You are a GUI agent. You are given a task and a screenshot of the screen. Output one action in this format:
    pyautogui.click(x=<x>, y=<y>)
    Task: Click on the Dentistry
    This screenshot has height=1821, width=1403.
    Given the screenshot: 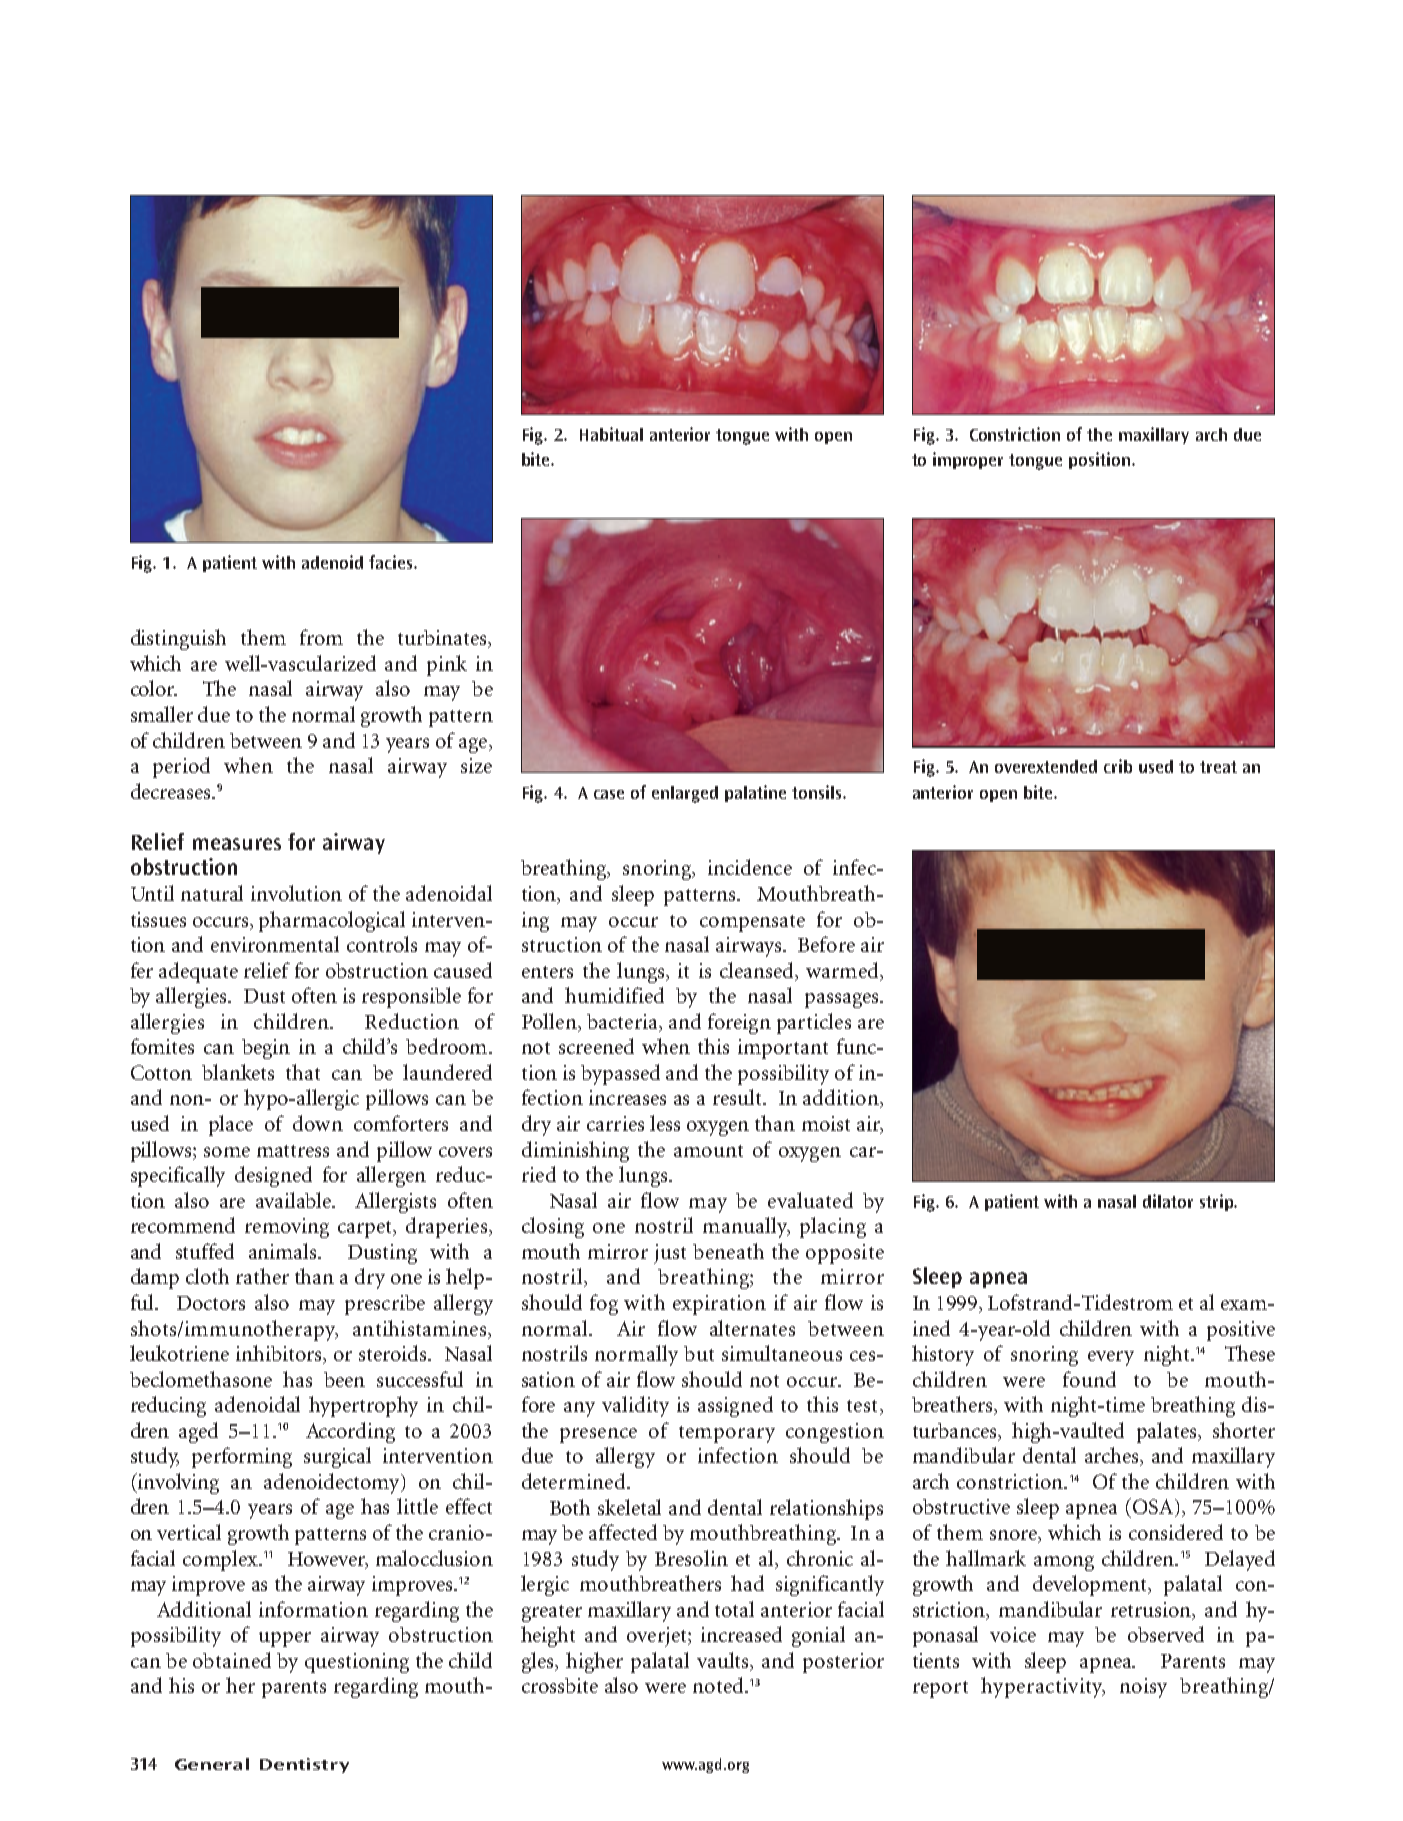 What is the action you would take?
    pyautogui.click(x=304, y=1765)
